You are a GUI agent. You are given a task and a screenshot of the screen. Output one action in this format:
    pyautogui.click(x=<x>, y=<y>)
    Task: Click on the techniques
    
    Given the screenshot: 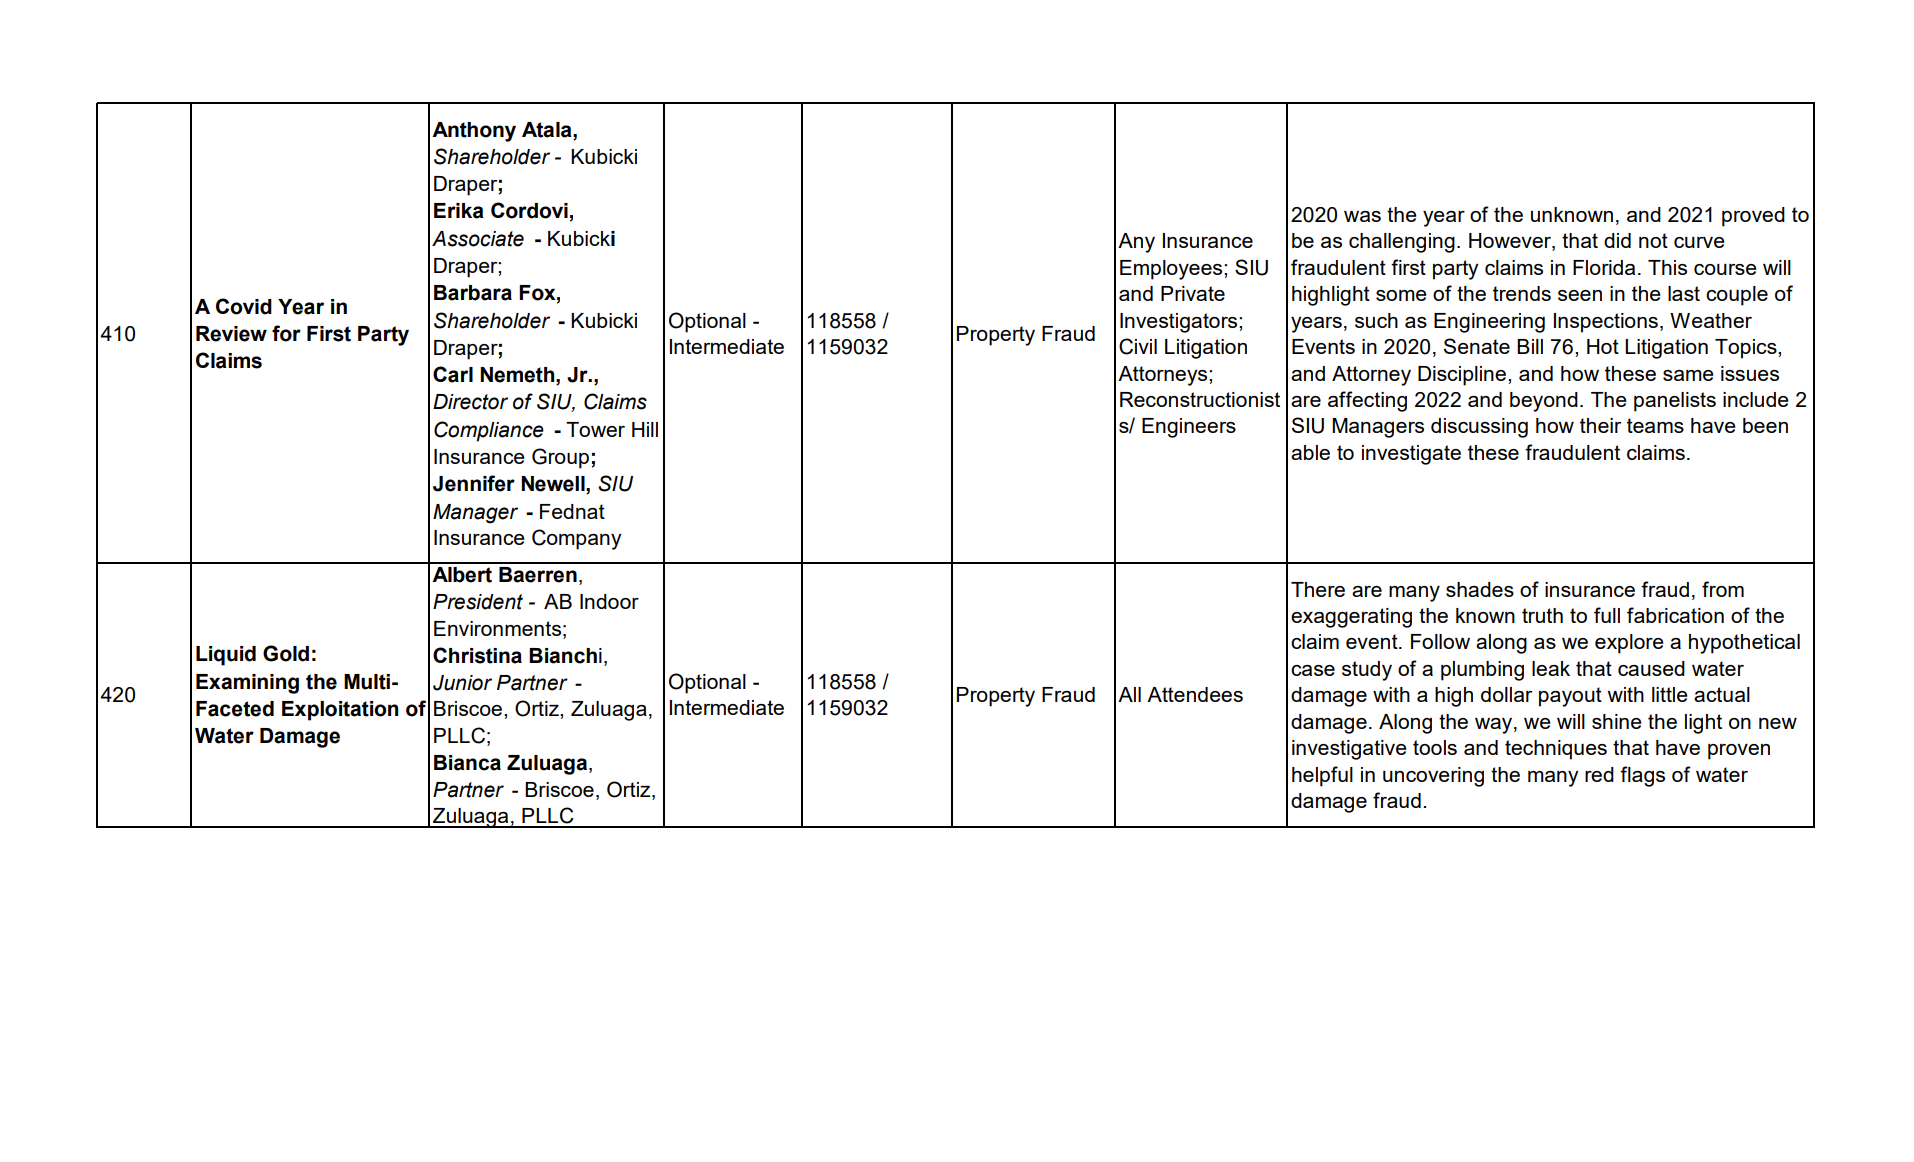 What is the action you would take?
    pyautogui.click(x=1556, y=750)
